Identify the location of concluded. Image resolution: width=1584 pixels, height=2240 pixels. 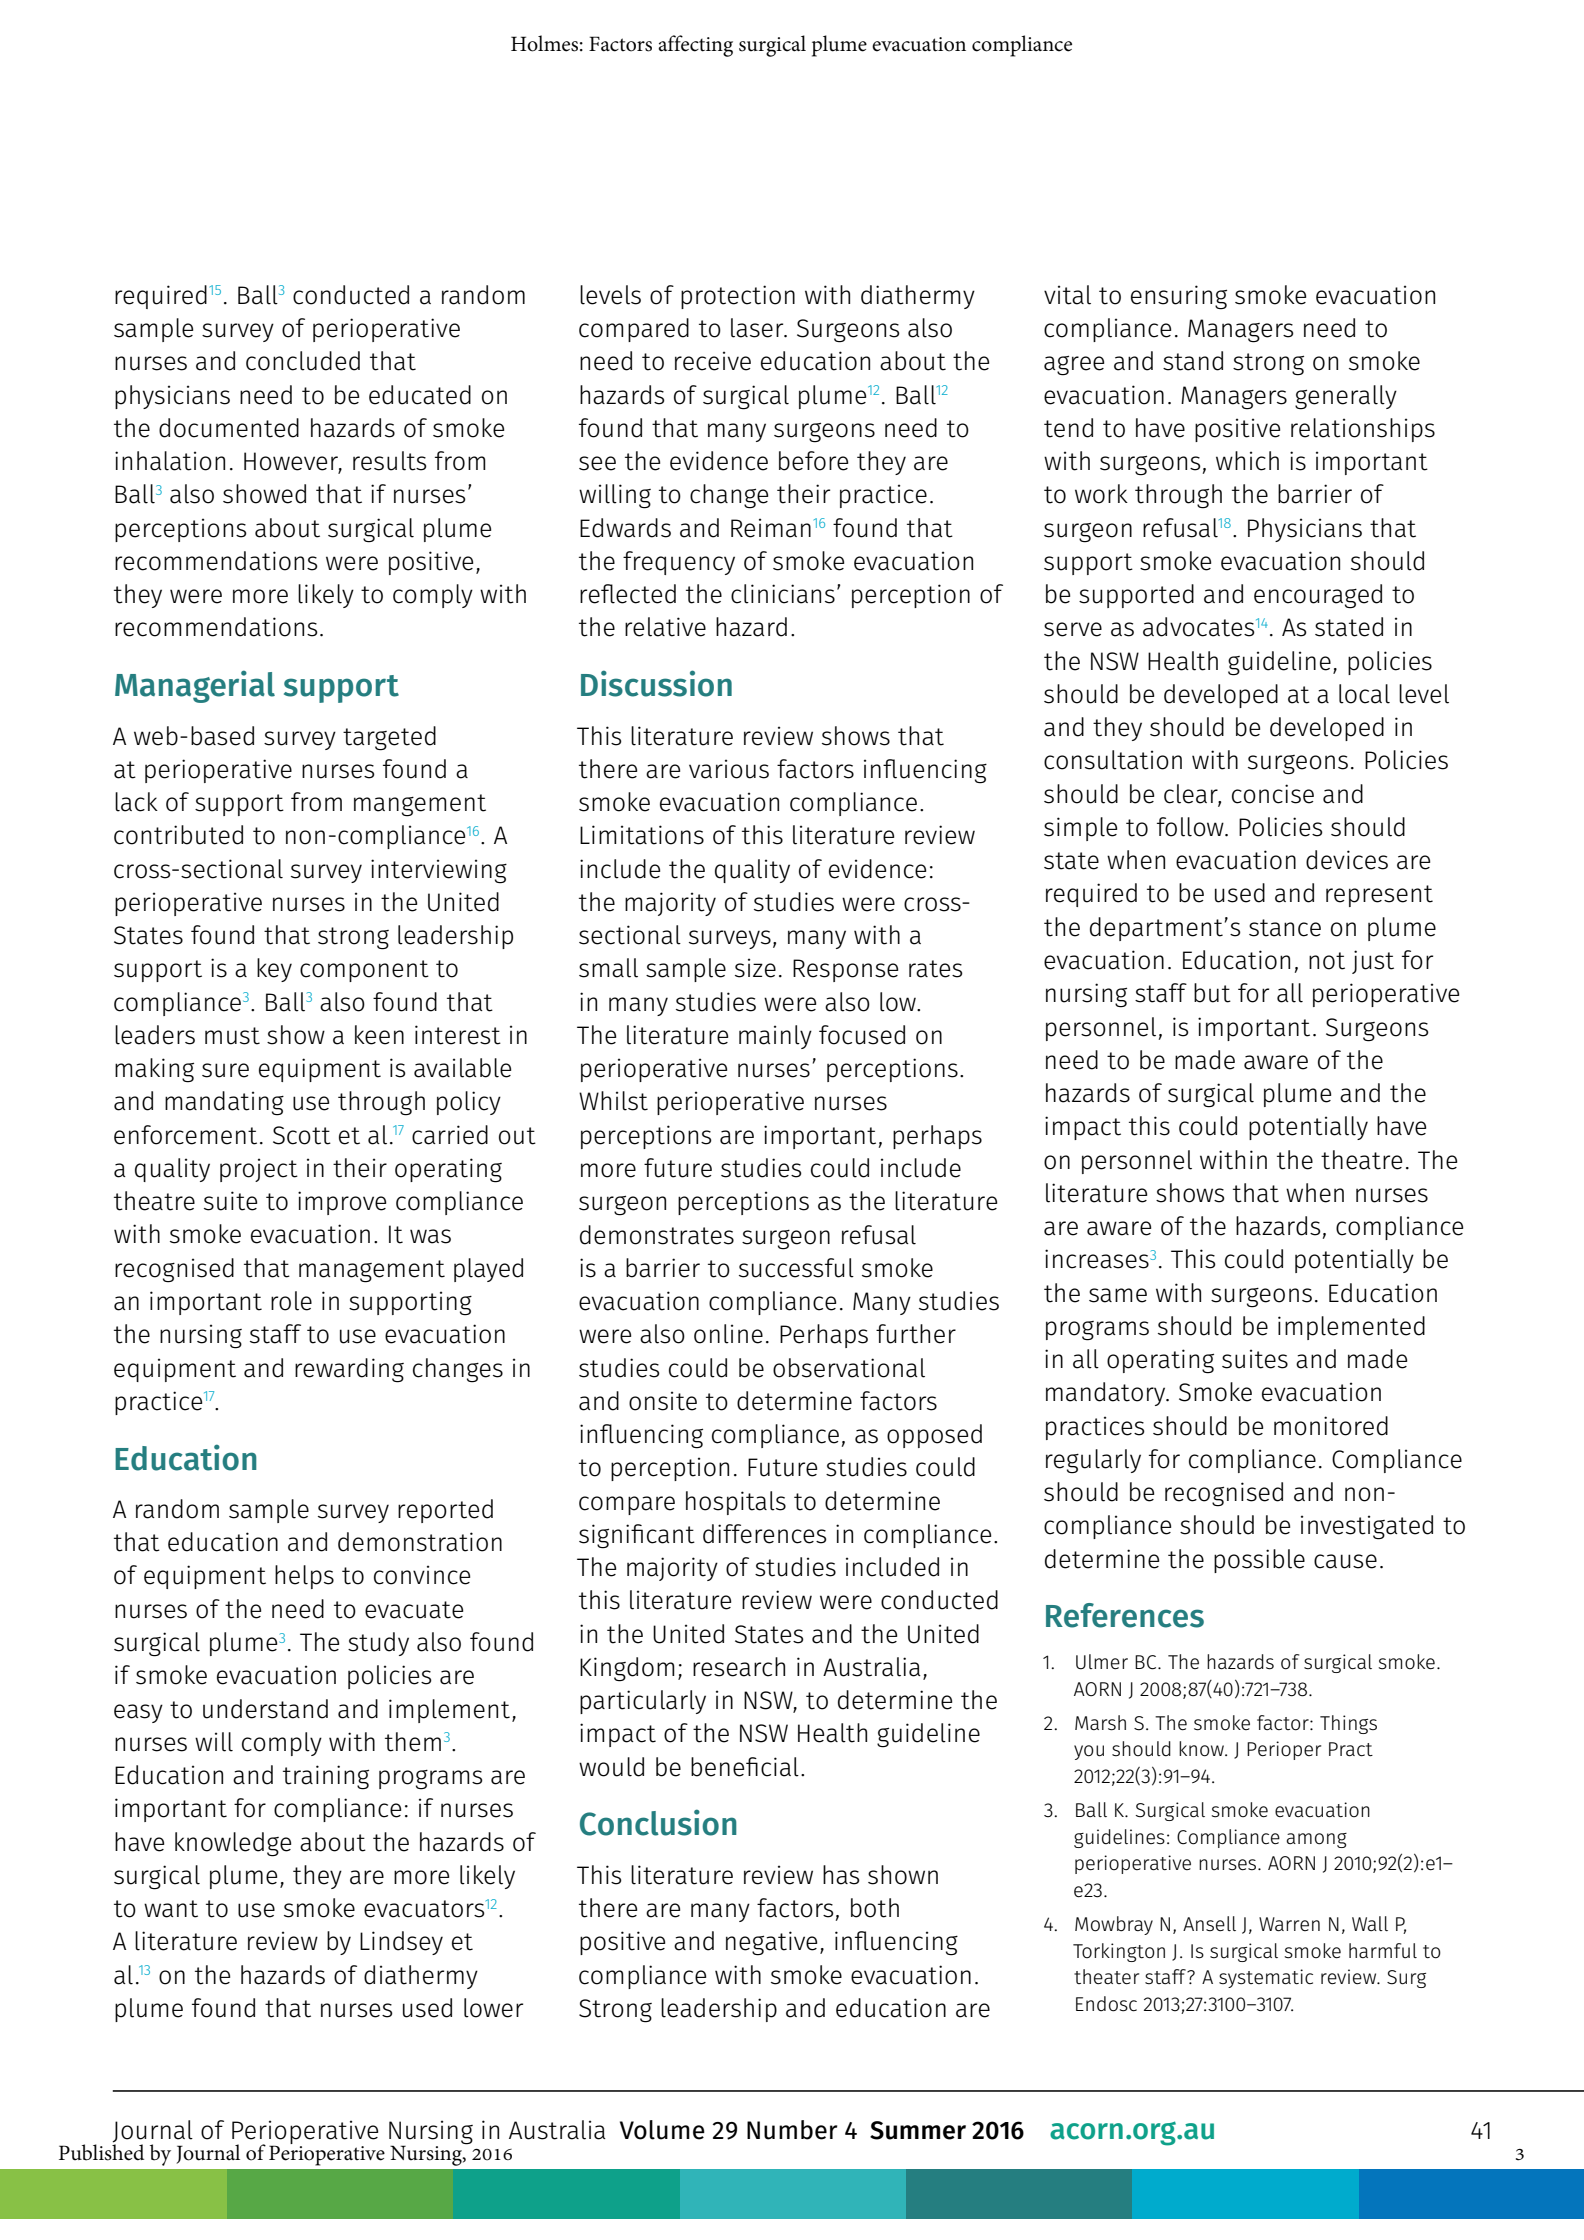
(303, 361).
